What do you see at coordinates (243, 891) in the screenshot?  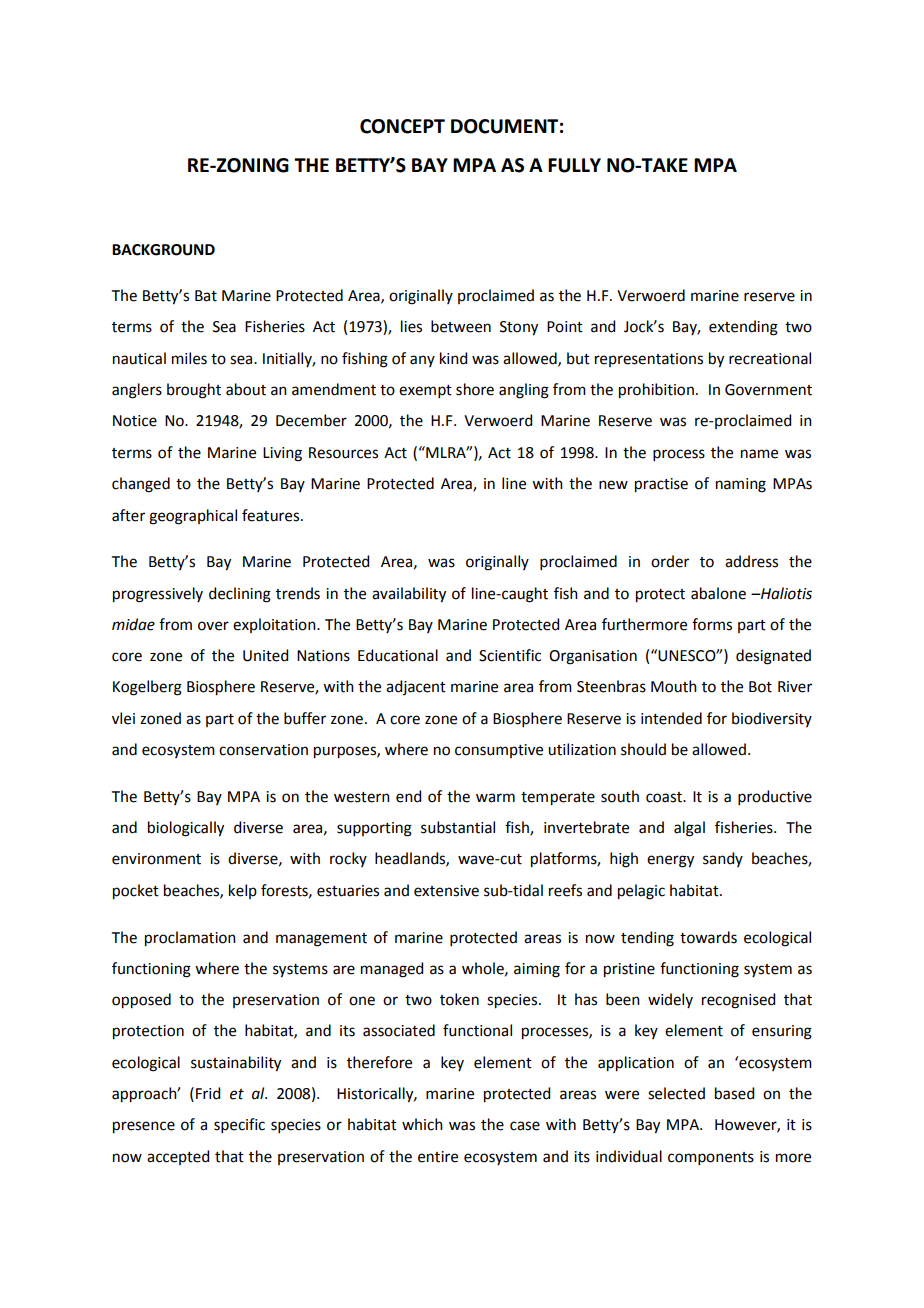 I see `kelp` at bounding box center [243, 891].
